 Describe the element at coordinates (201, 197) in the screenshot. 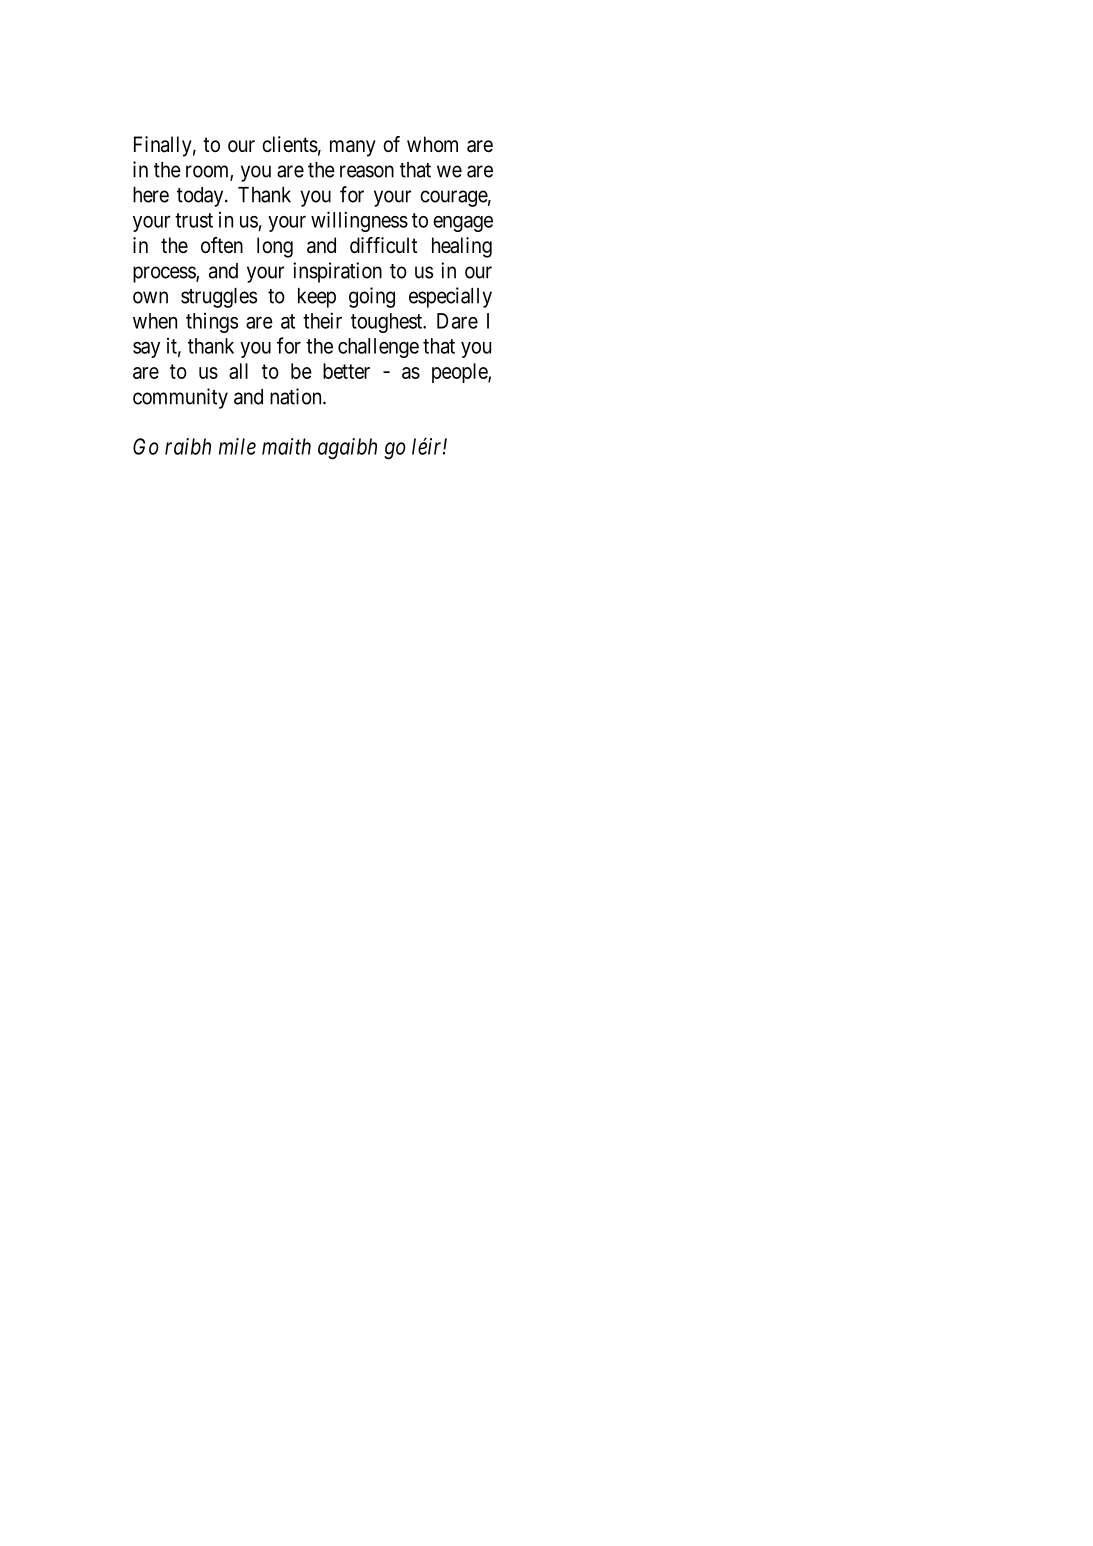

I see `today` at that location.
